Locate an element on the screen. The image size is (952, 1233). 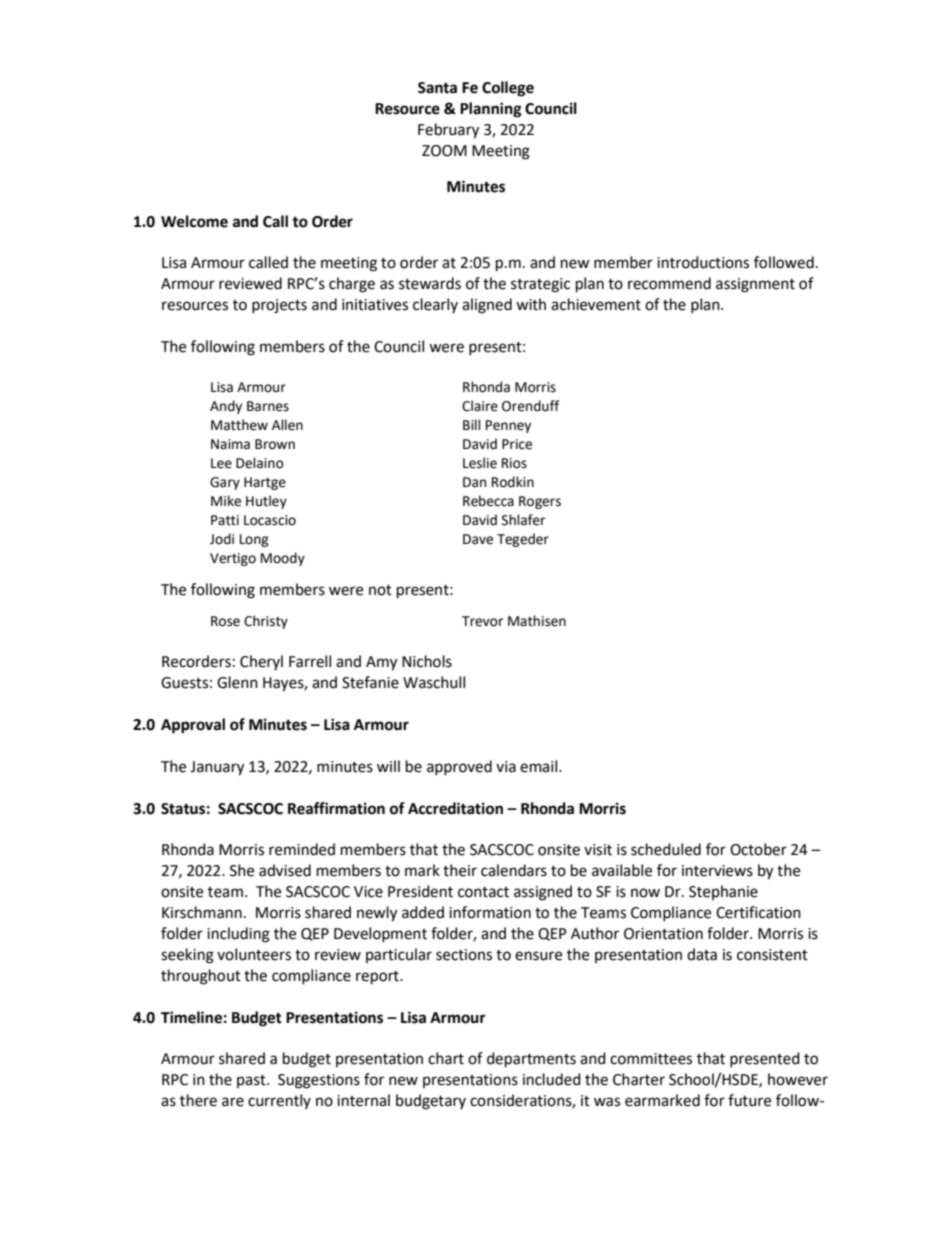
Brown is located at coordinates (275, 444).
